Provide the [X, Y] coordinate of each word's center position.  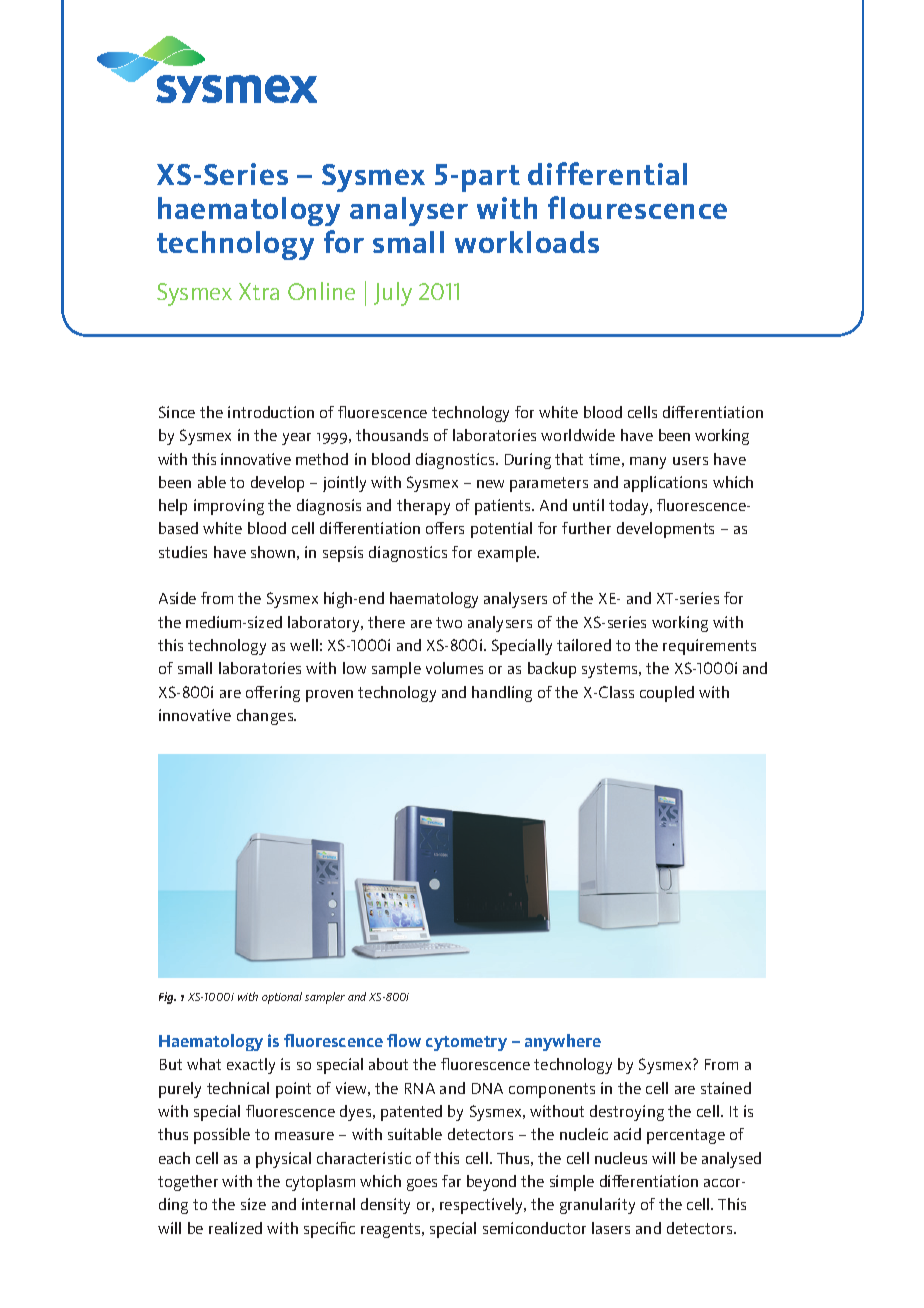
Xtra [259, 291]
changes [266, 717]
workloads [527, 242]
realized [235, 1228]
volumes [454, 668]
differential [607, 173]
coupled [667, 694]
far [451, 1181]
